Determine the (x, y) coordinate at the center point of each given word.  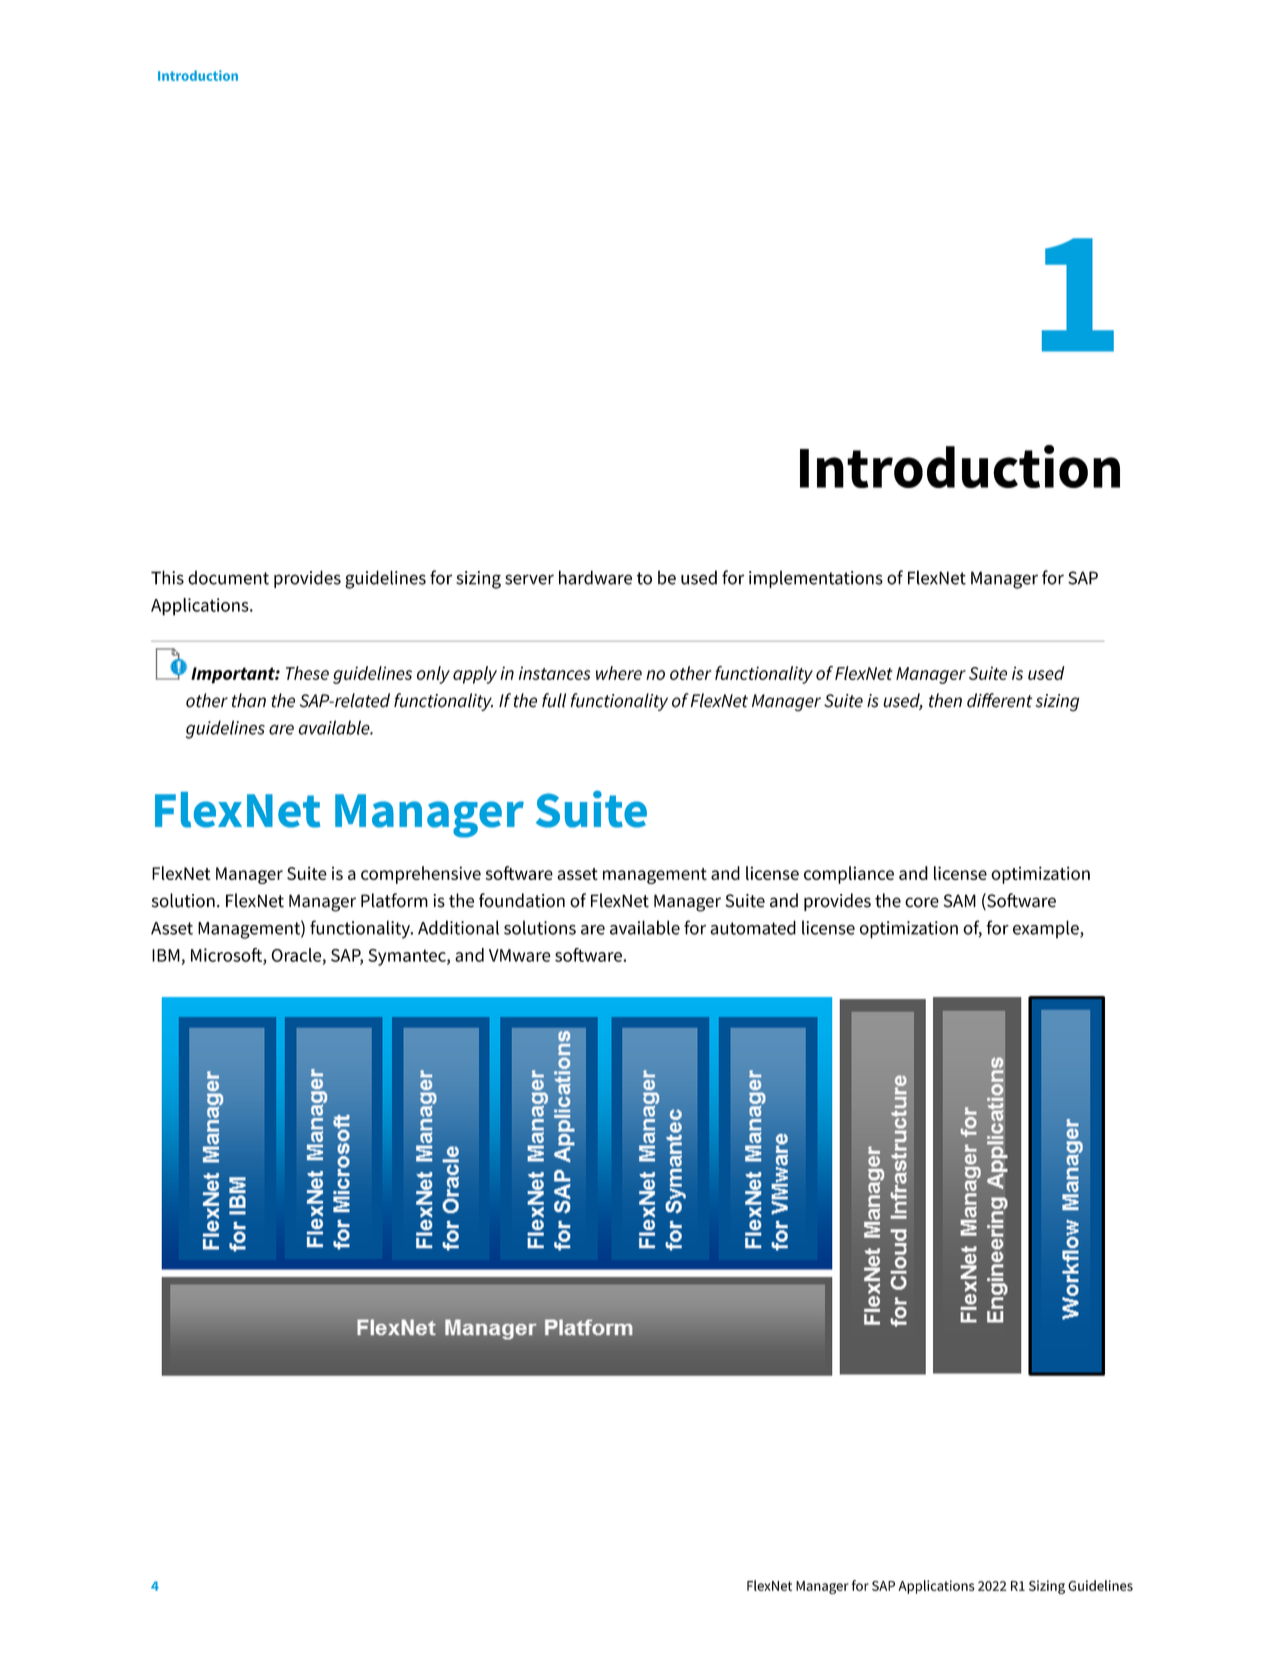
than (249, 700)
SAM (960, 901)
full (554, 700)
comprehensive (421, 875)
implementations (816, 579)
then (945, 700)
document (228, 577)
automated (753, 927)
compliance (849, 875)
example (1047, 929)
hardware (595, 577)
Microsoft (227, 956)
